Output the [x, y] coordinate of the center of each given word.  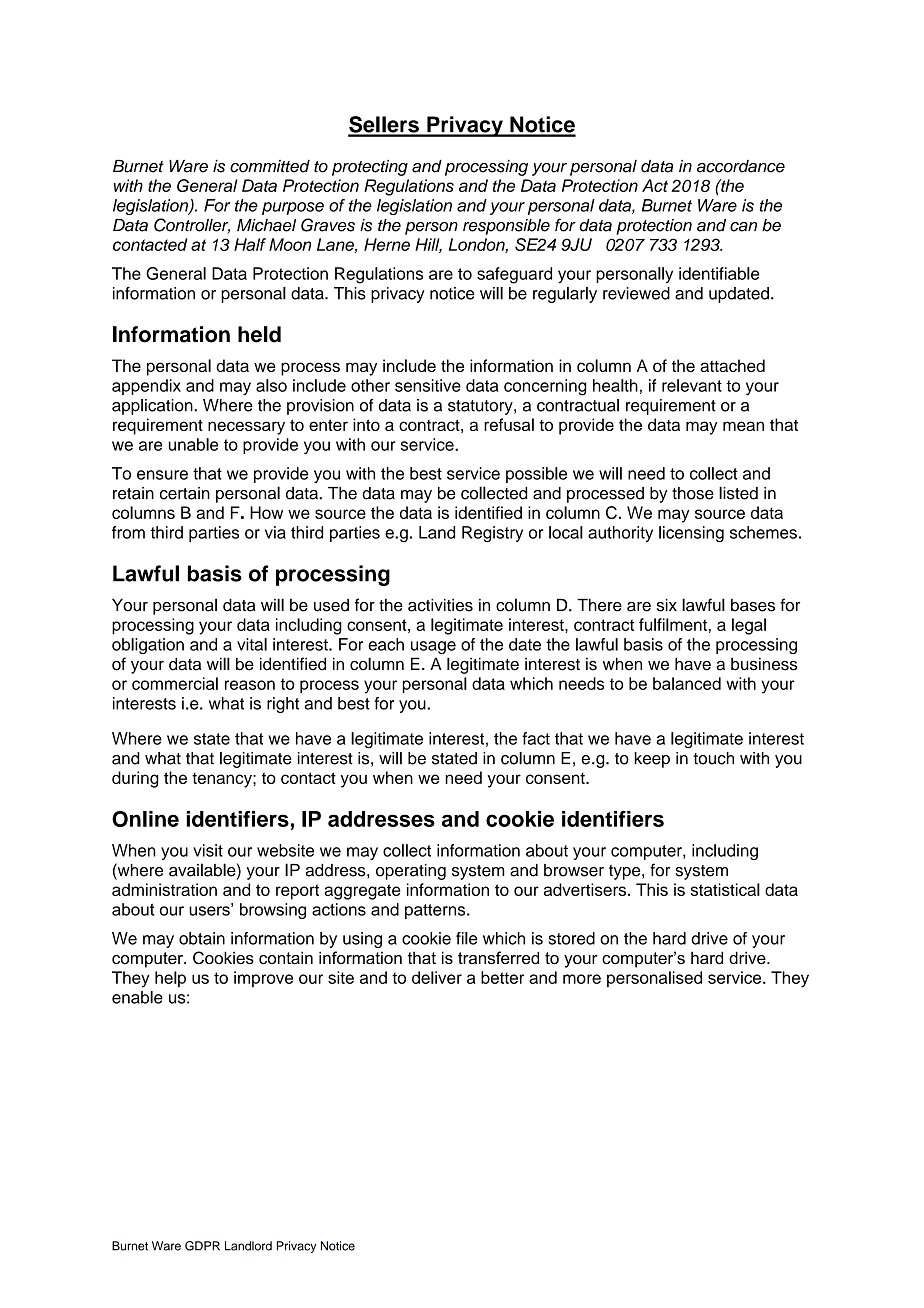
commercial [175, 683]
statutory [481, 407]
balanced [687, 683]
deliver [437, 977]
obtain [202, 938]
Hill [428, 245]
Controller [192, 226]
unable [193, 444]
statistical [725, 889]
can [743, 227]
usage [433, 647]
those [693, 493]
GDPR [202, 1246]
